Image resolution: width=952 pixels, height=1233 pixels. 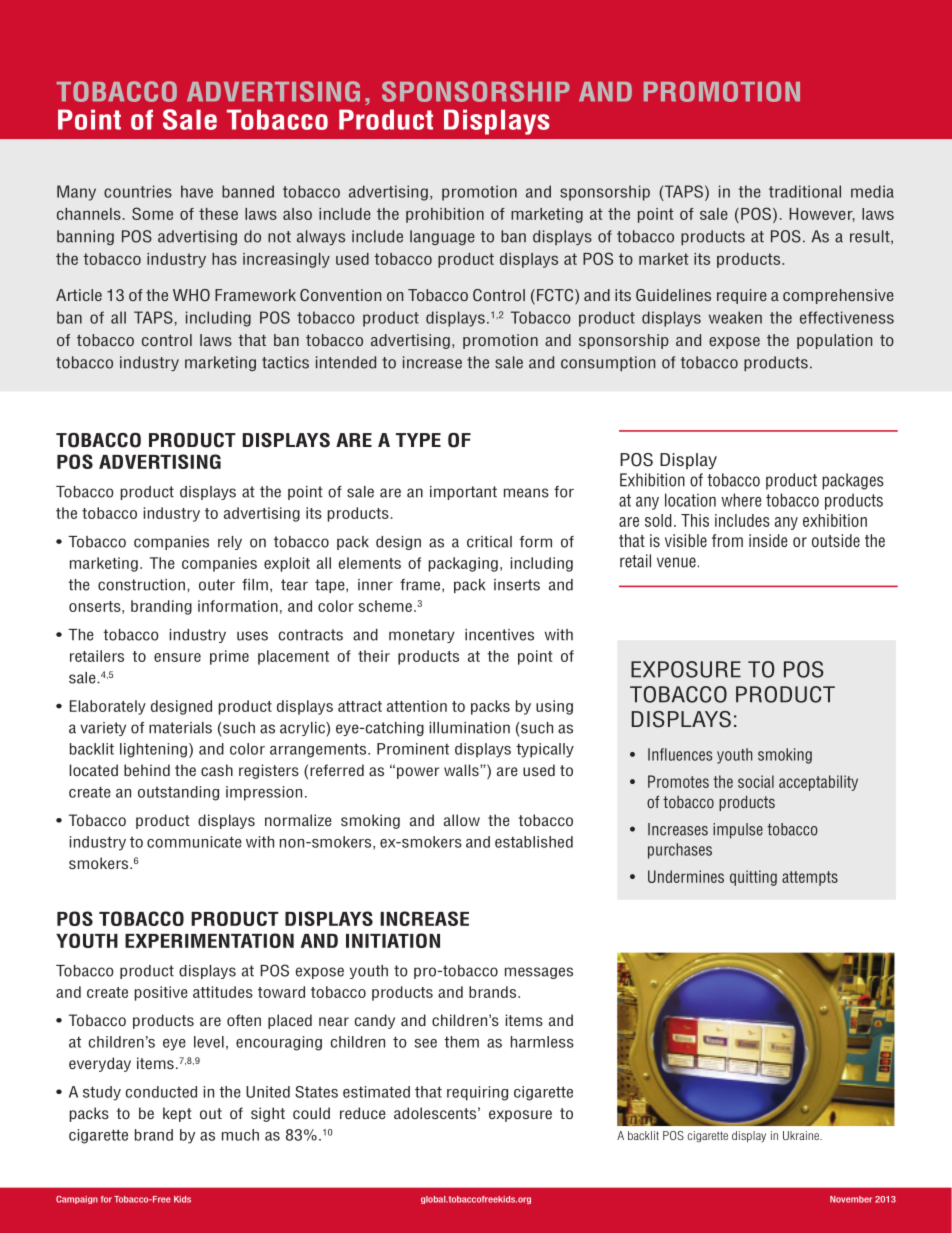 I want to click on traditional, so click(x=805, y=191).
